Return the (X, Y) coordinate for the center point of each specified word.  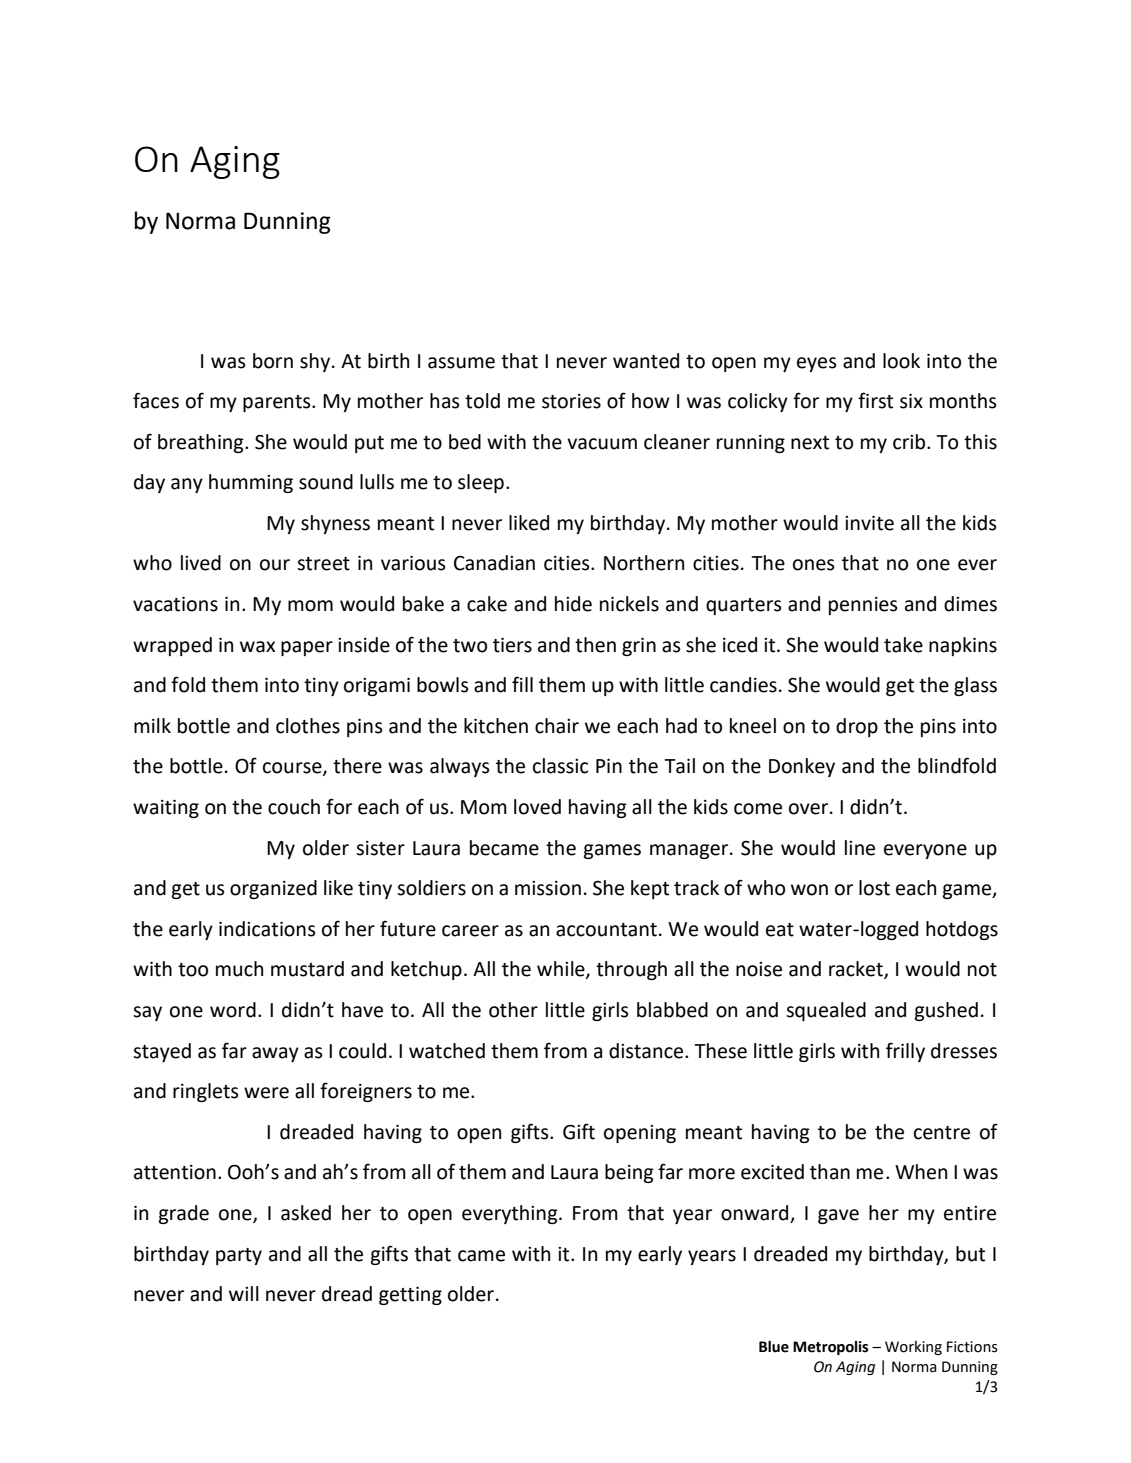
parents (278, 403)
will (244, 1293)
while (562, 970)
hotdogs (962, 930)
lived (201, 563)
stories (571, 401)
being (629, 1173)
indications (267, 929)
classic (560, 766)
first (875, 400)
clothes (308, 726)
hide (573, 604)
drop (857, 727)
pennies (863, 606)
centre (942, 1133)
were (266, 1093)
